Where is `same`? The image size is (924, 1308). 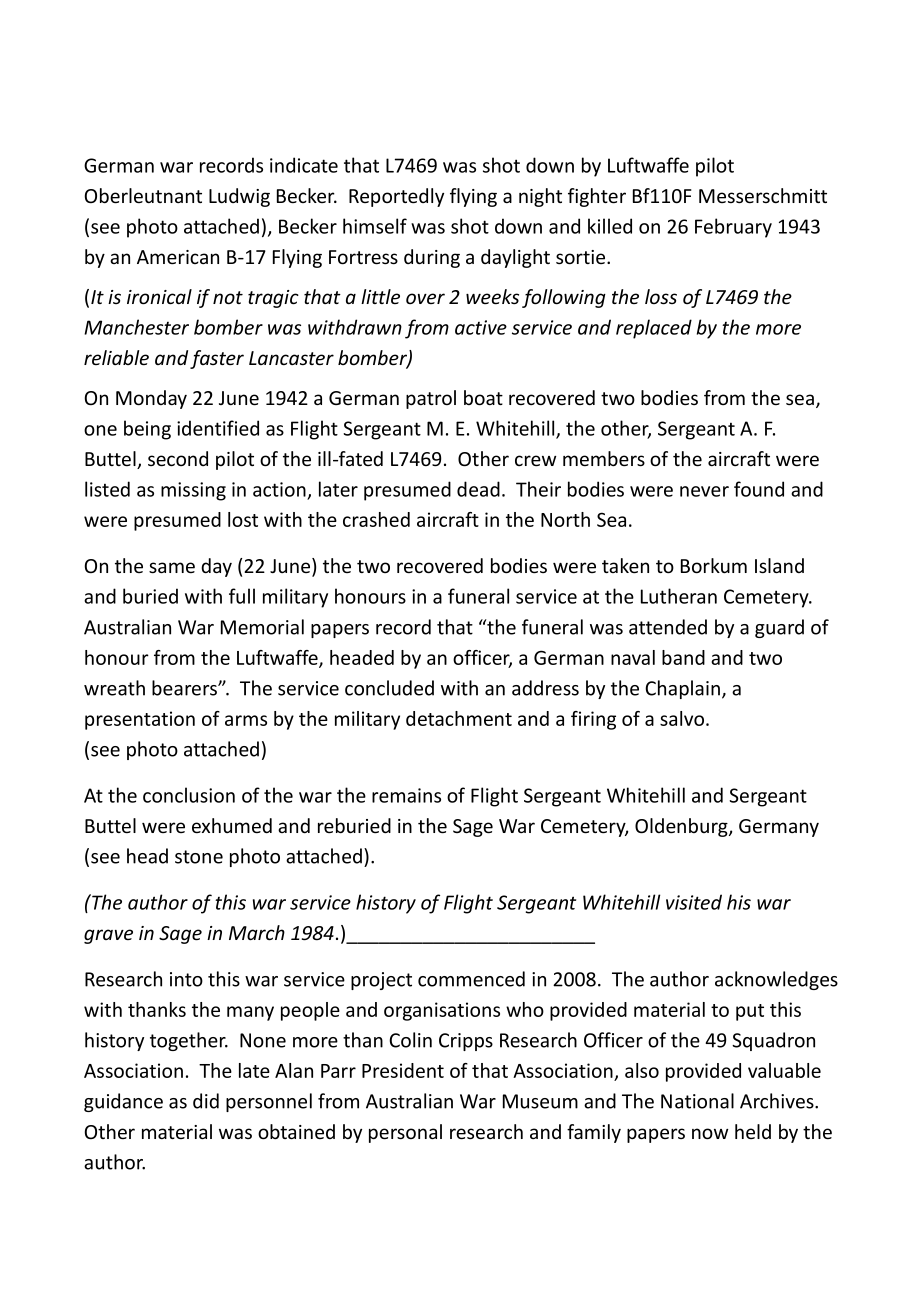 same is located at coordinates (172, 568).
